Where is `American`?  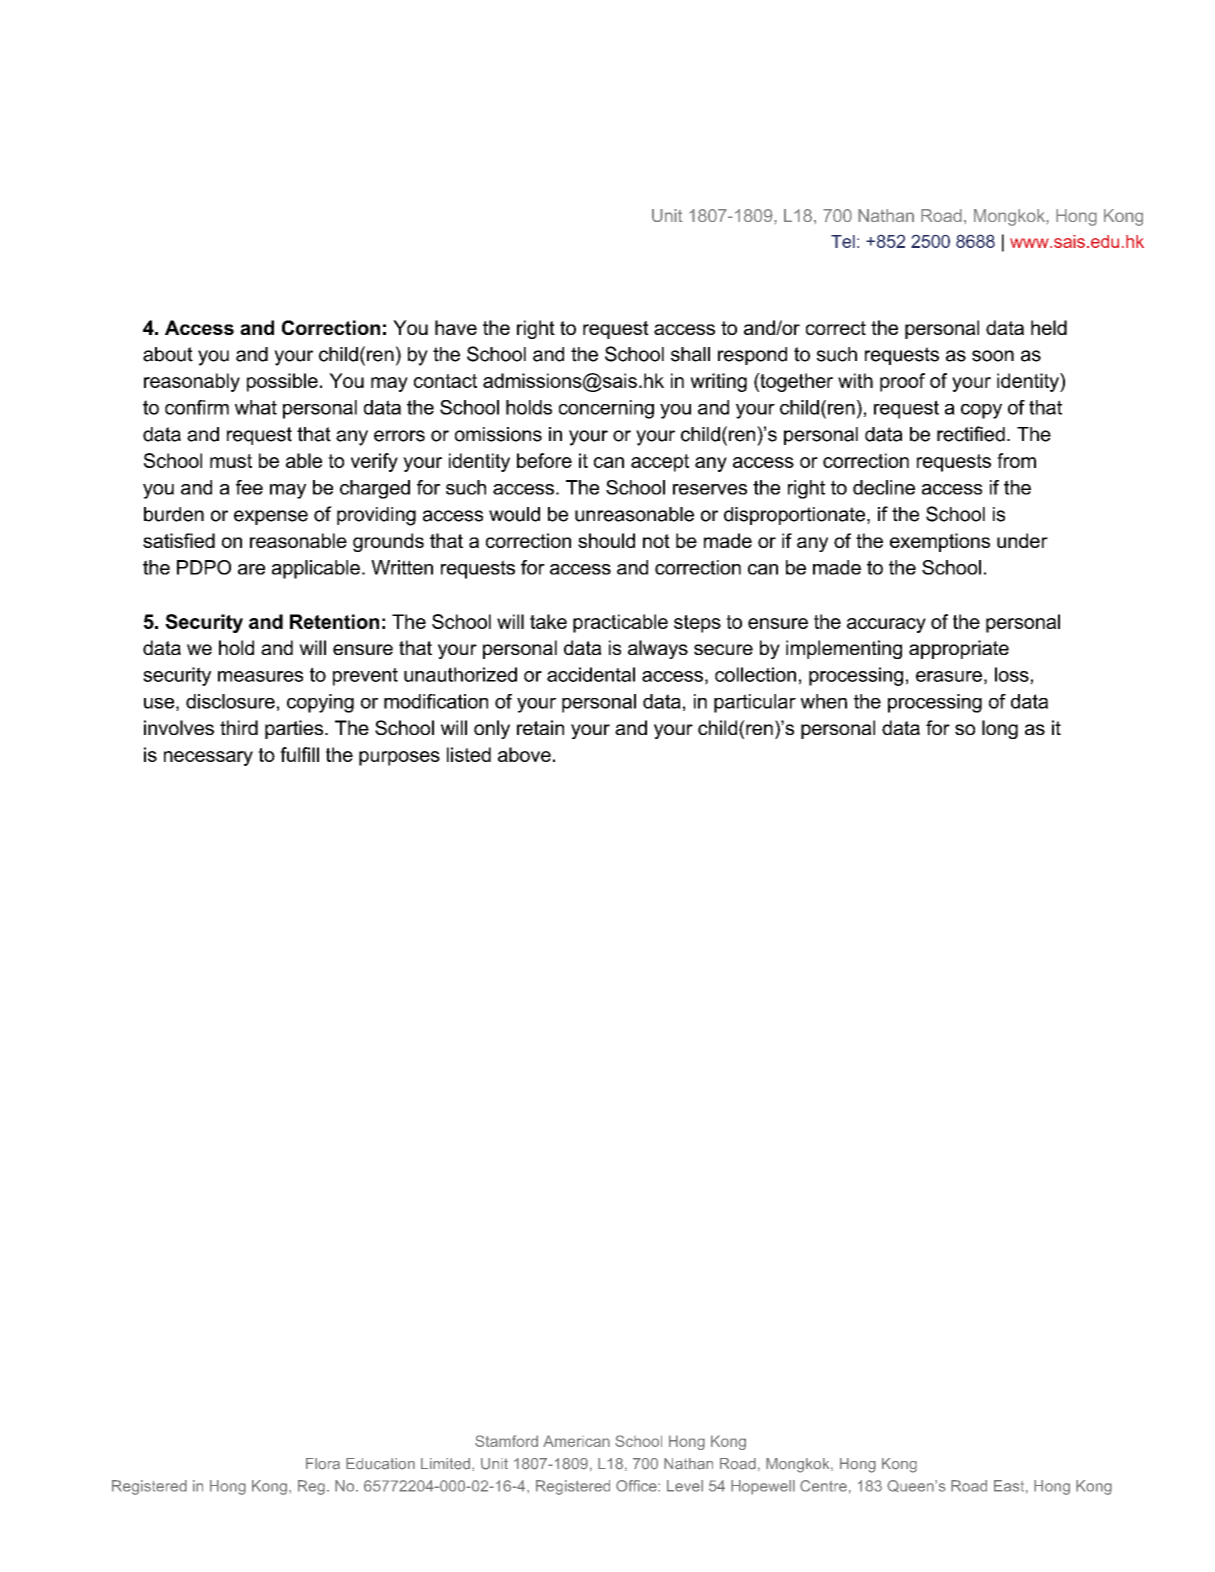 American is located at coordinates (576, 1441).
